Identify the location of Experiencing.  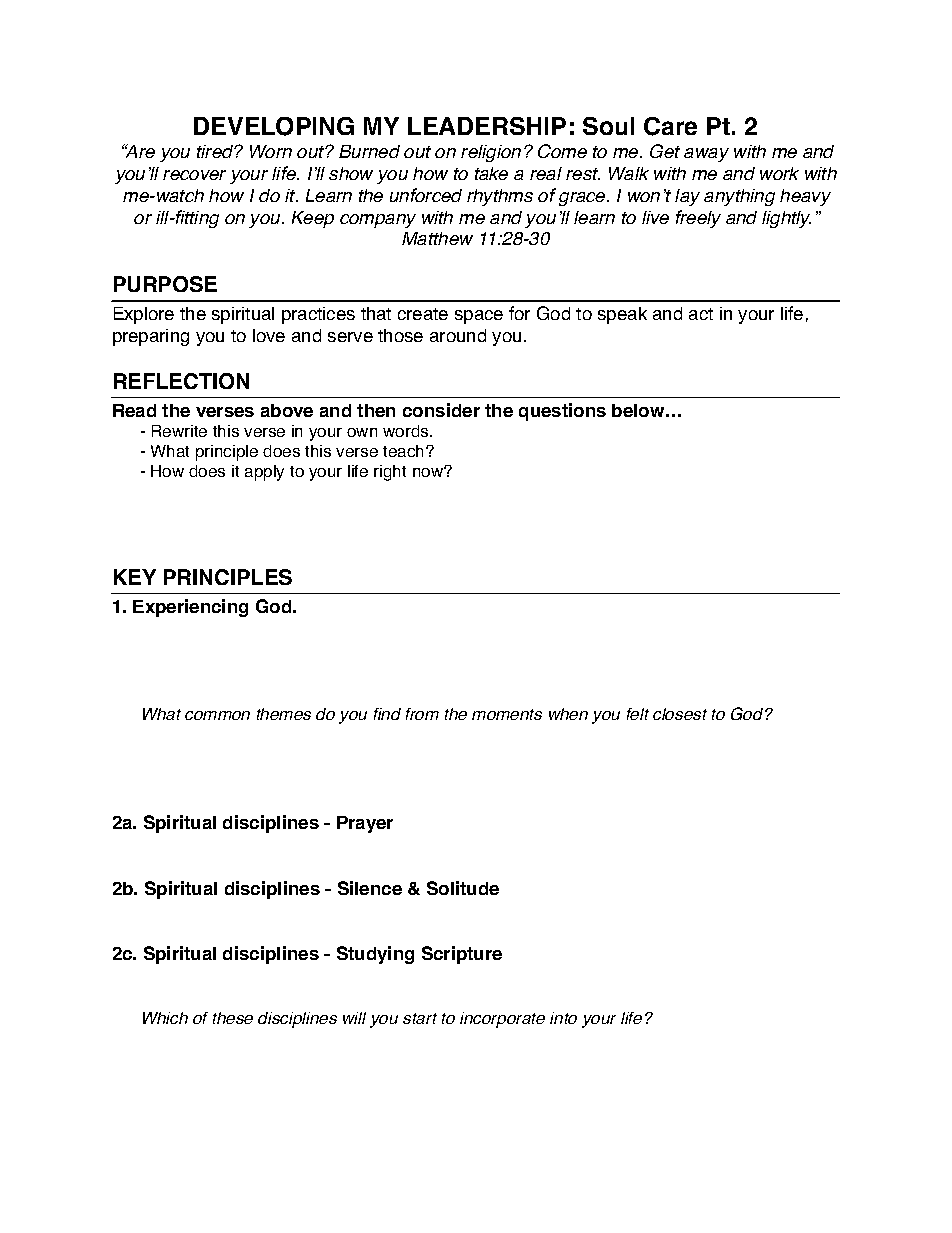
(190, 608).
